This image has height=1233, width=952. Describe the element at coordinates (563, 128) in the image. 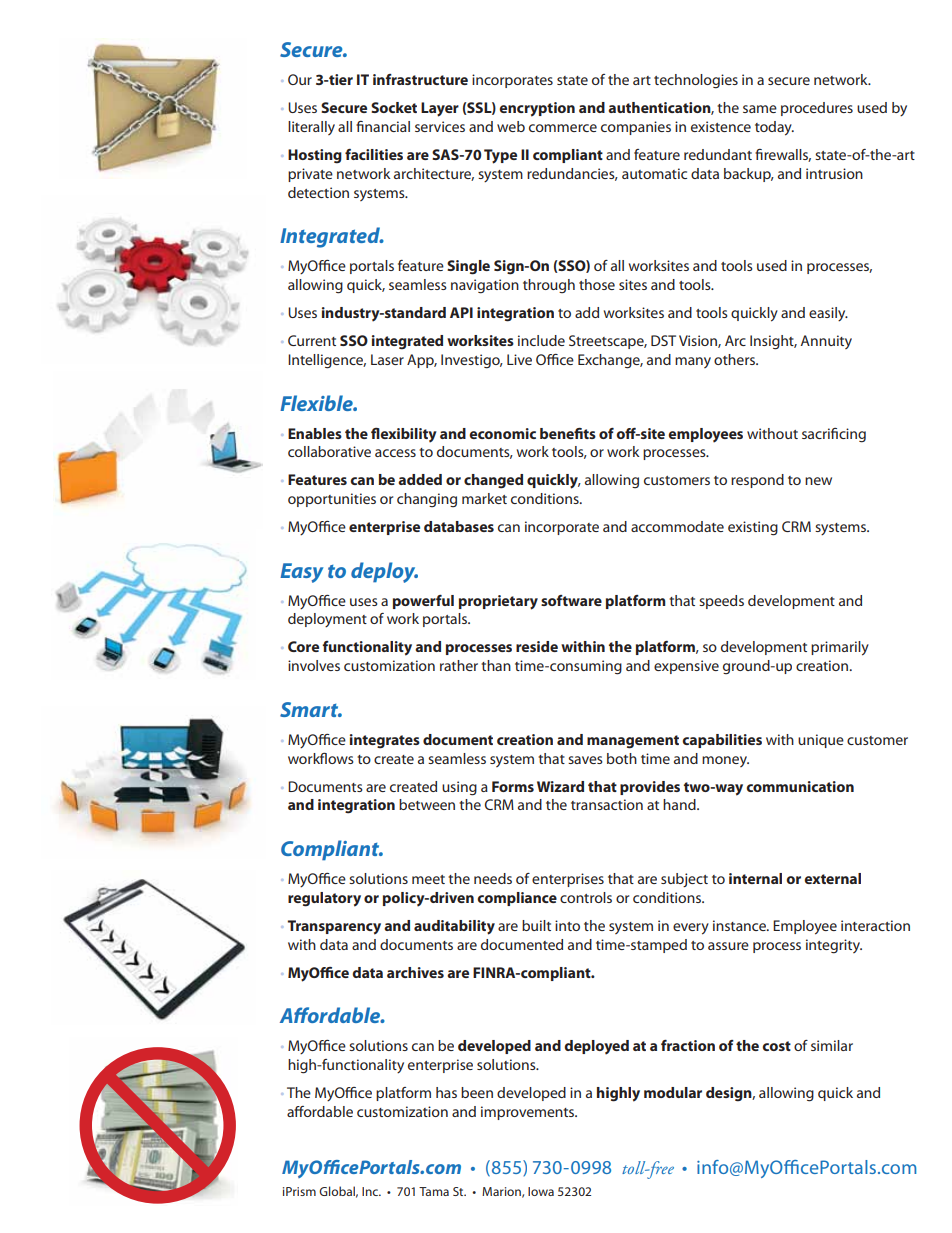

I see `commerce` at that location.
